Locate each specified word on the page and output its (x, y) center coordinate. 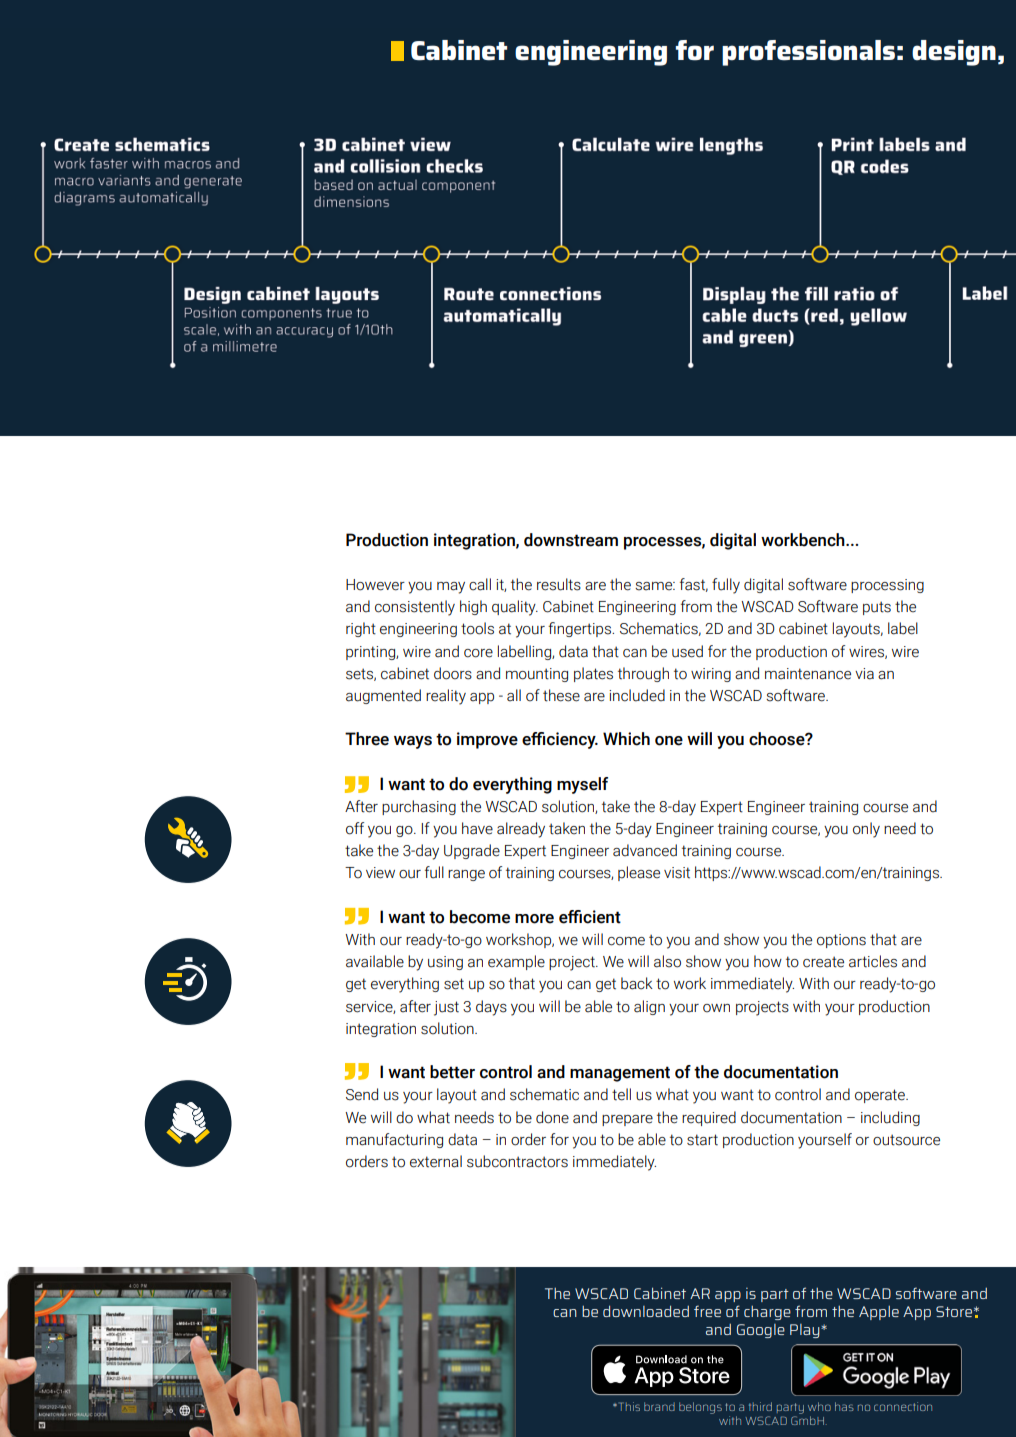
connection (903, 1406)
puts (877, 608)
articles (873, 961)
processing (887, 586)
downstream (571, 540)
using (445, 963)
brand (659, 1406)
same (655, 586)
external (436, 1161)
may (451, 588)
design (954, 53)
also (667, 961)
